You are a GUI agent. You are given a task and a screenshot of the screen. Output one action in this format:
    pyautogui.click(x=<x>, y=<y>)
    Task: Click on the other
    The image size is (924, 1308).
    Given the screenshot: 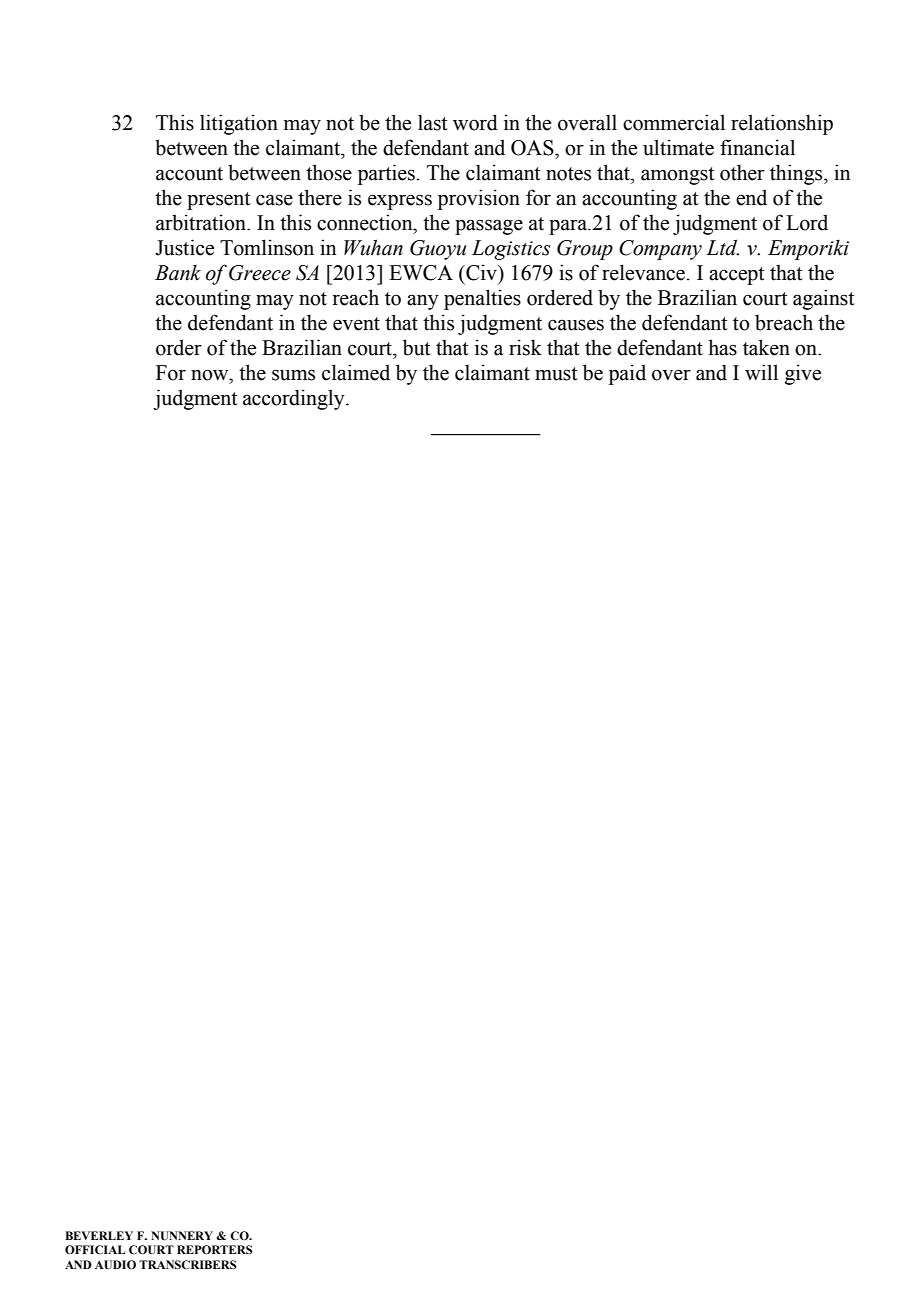 What is the action you would take?
    pyautogui.click(x=742, y=172)
